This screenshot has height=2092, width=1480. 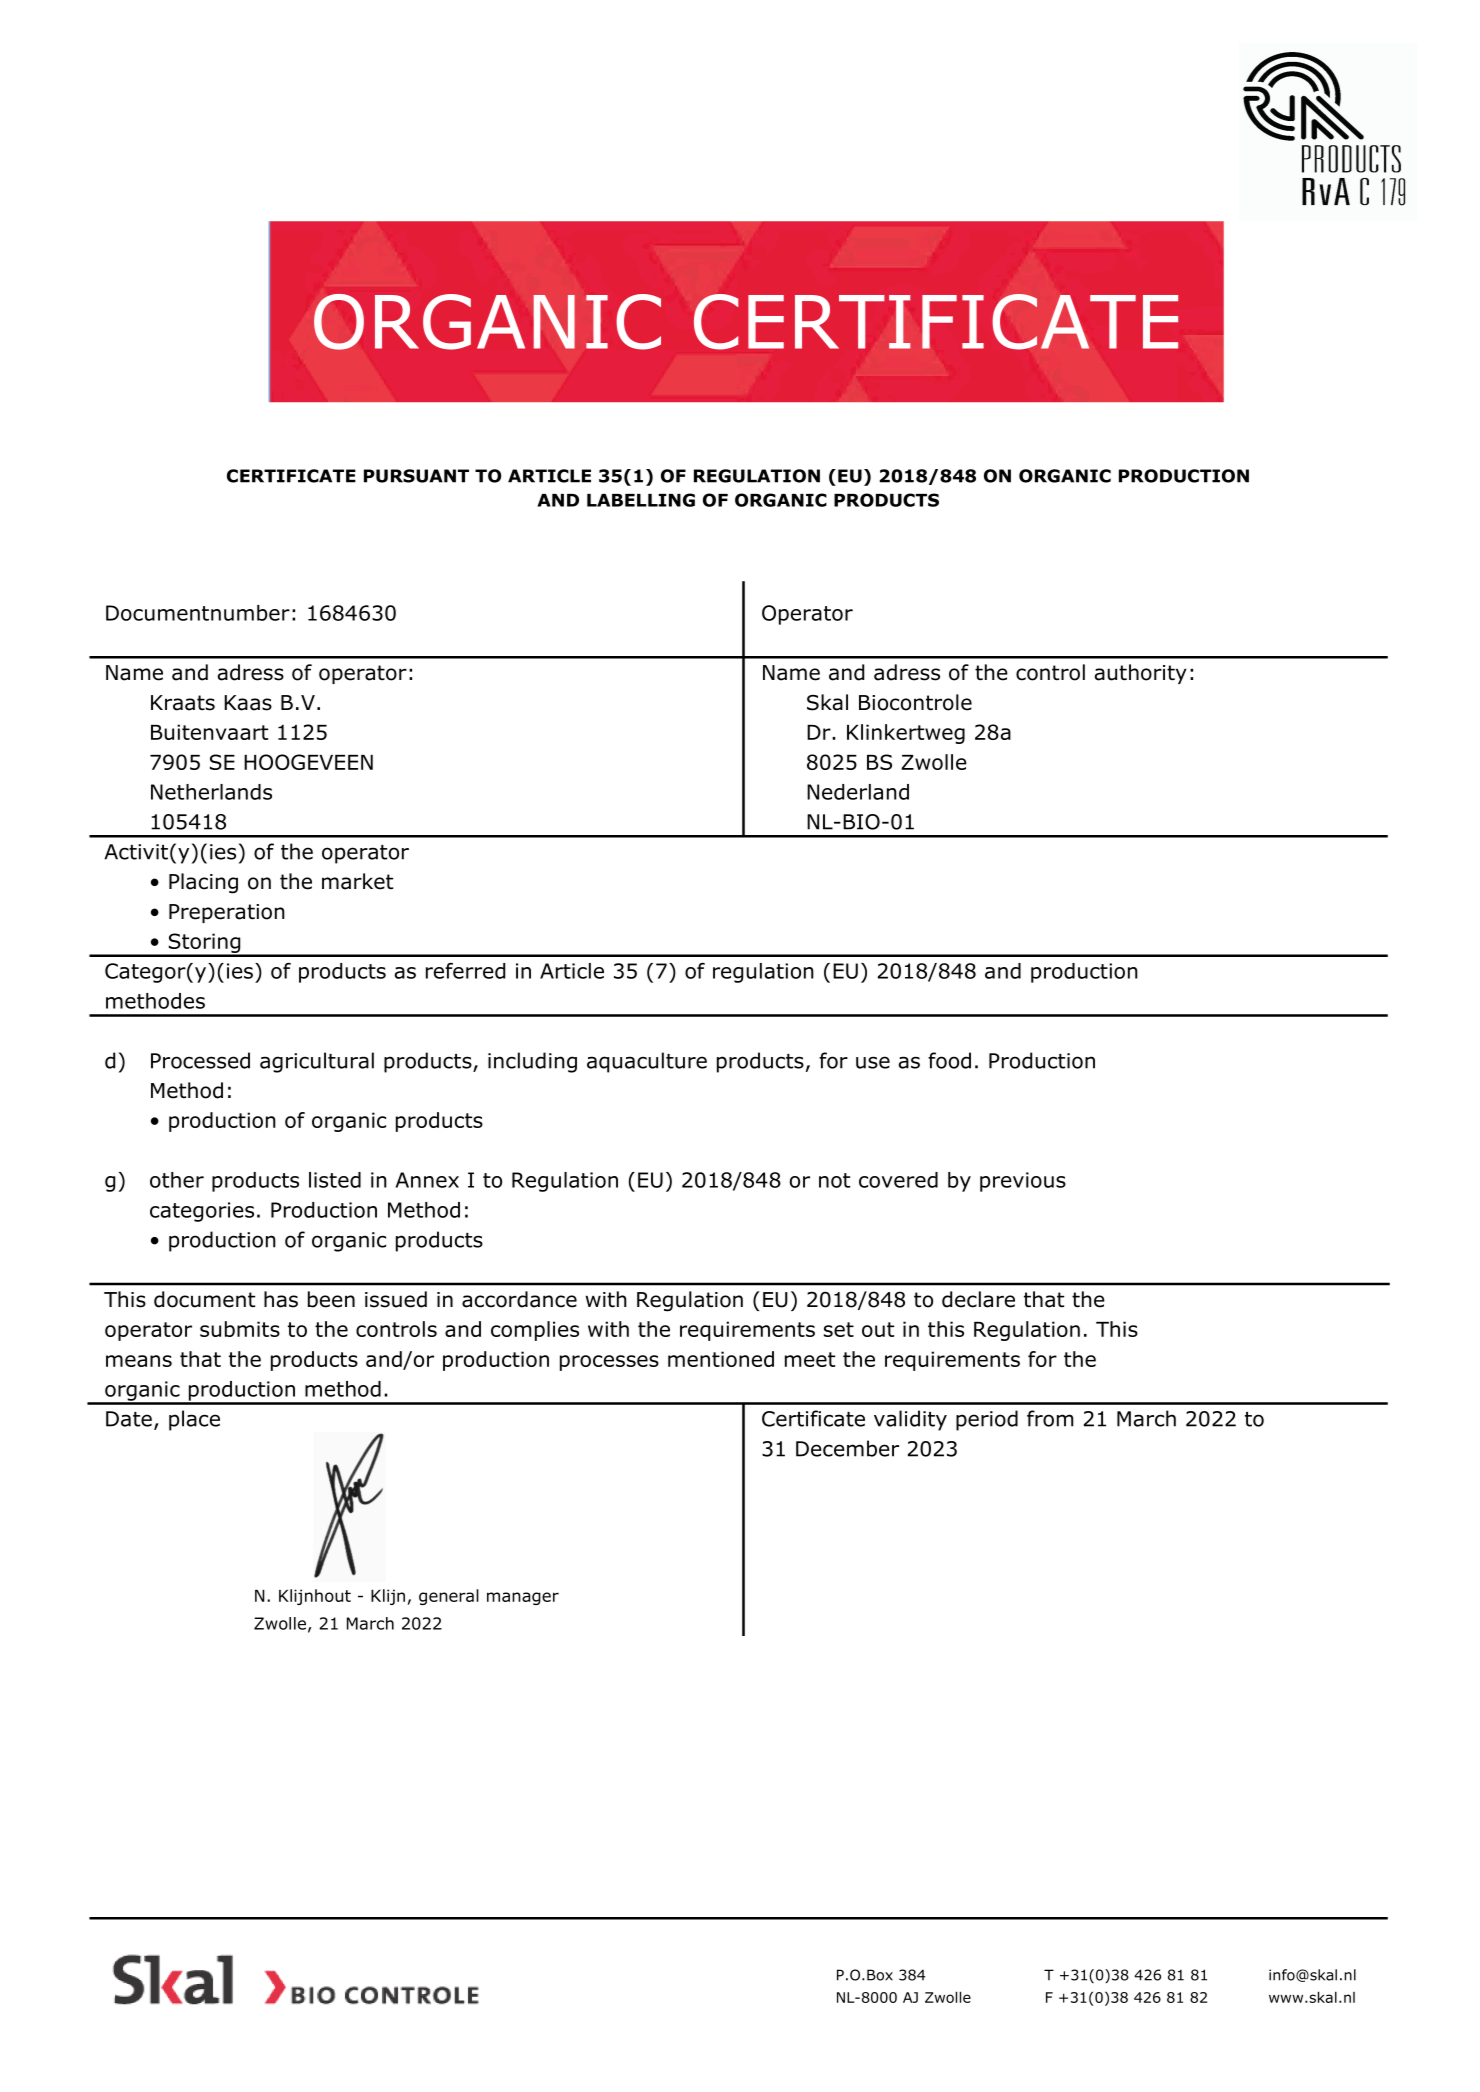 What do you see at coordinates (211, 792) in the screenshot?
I see `Netherlands` at bounding box center [211, 792].
